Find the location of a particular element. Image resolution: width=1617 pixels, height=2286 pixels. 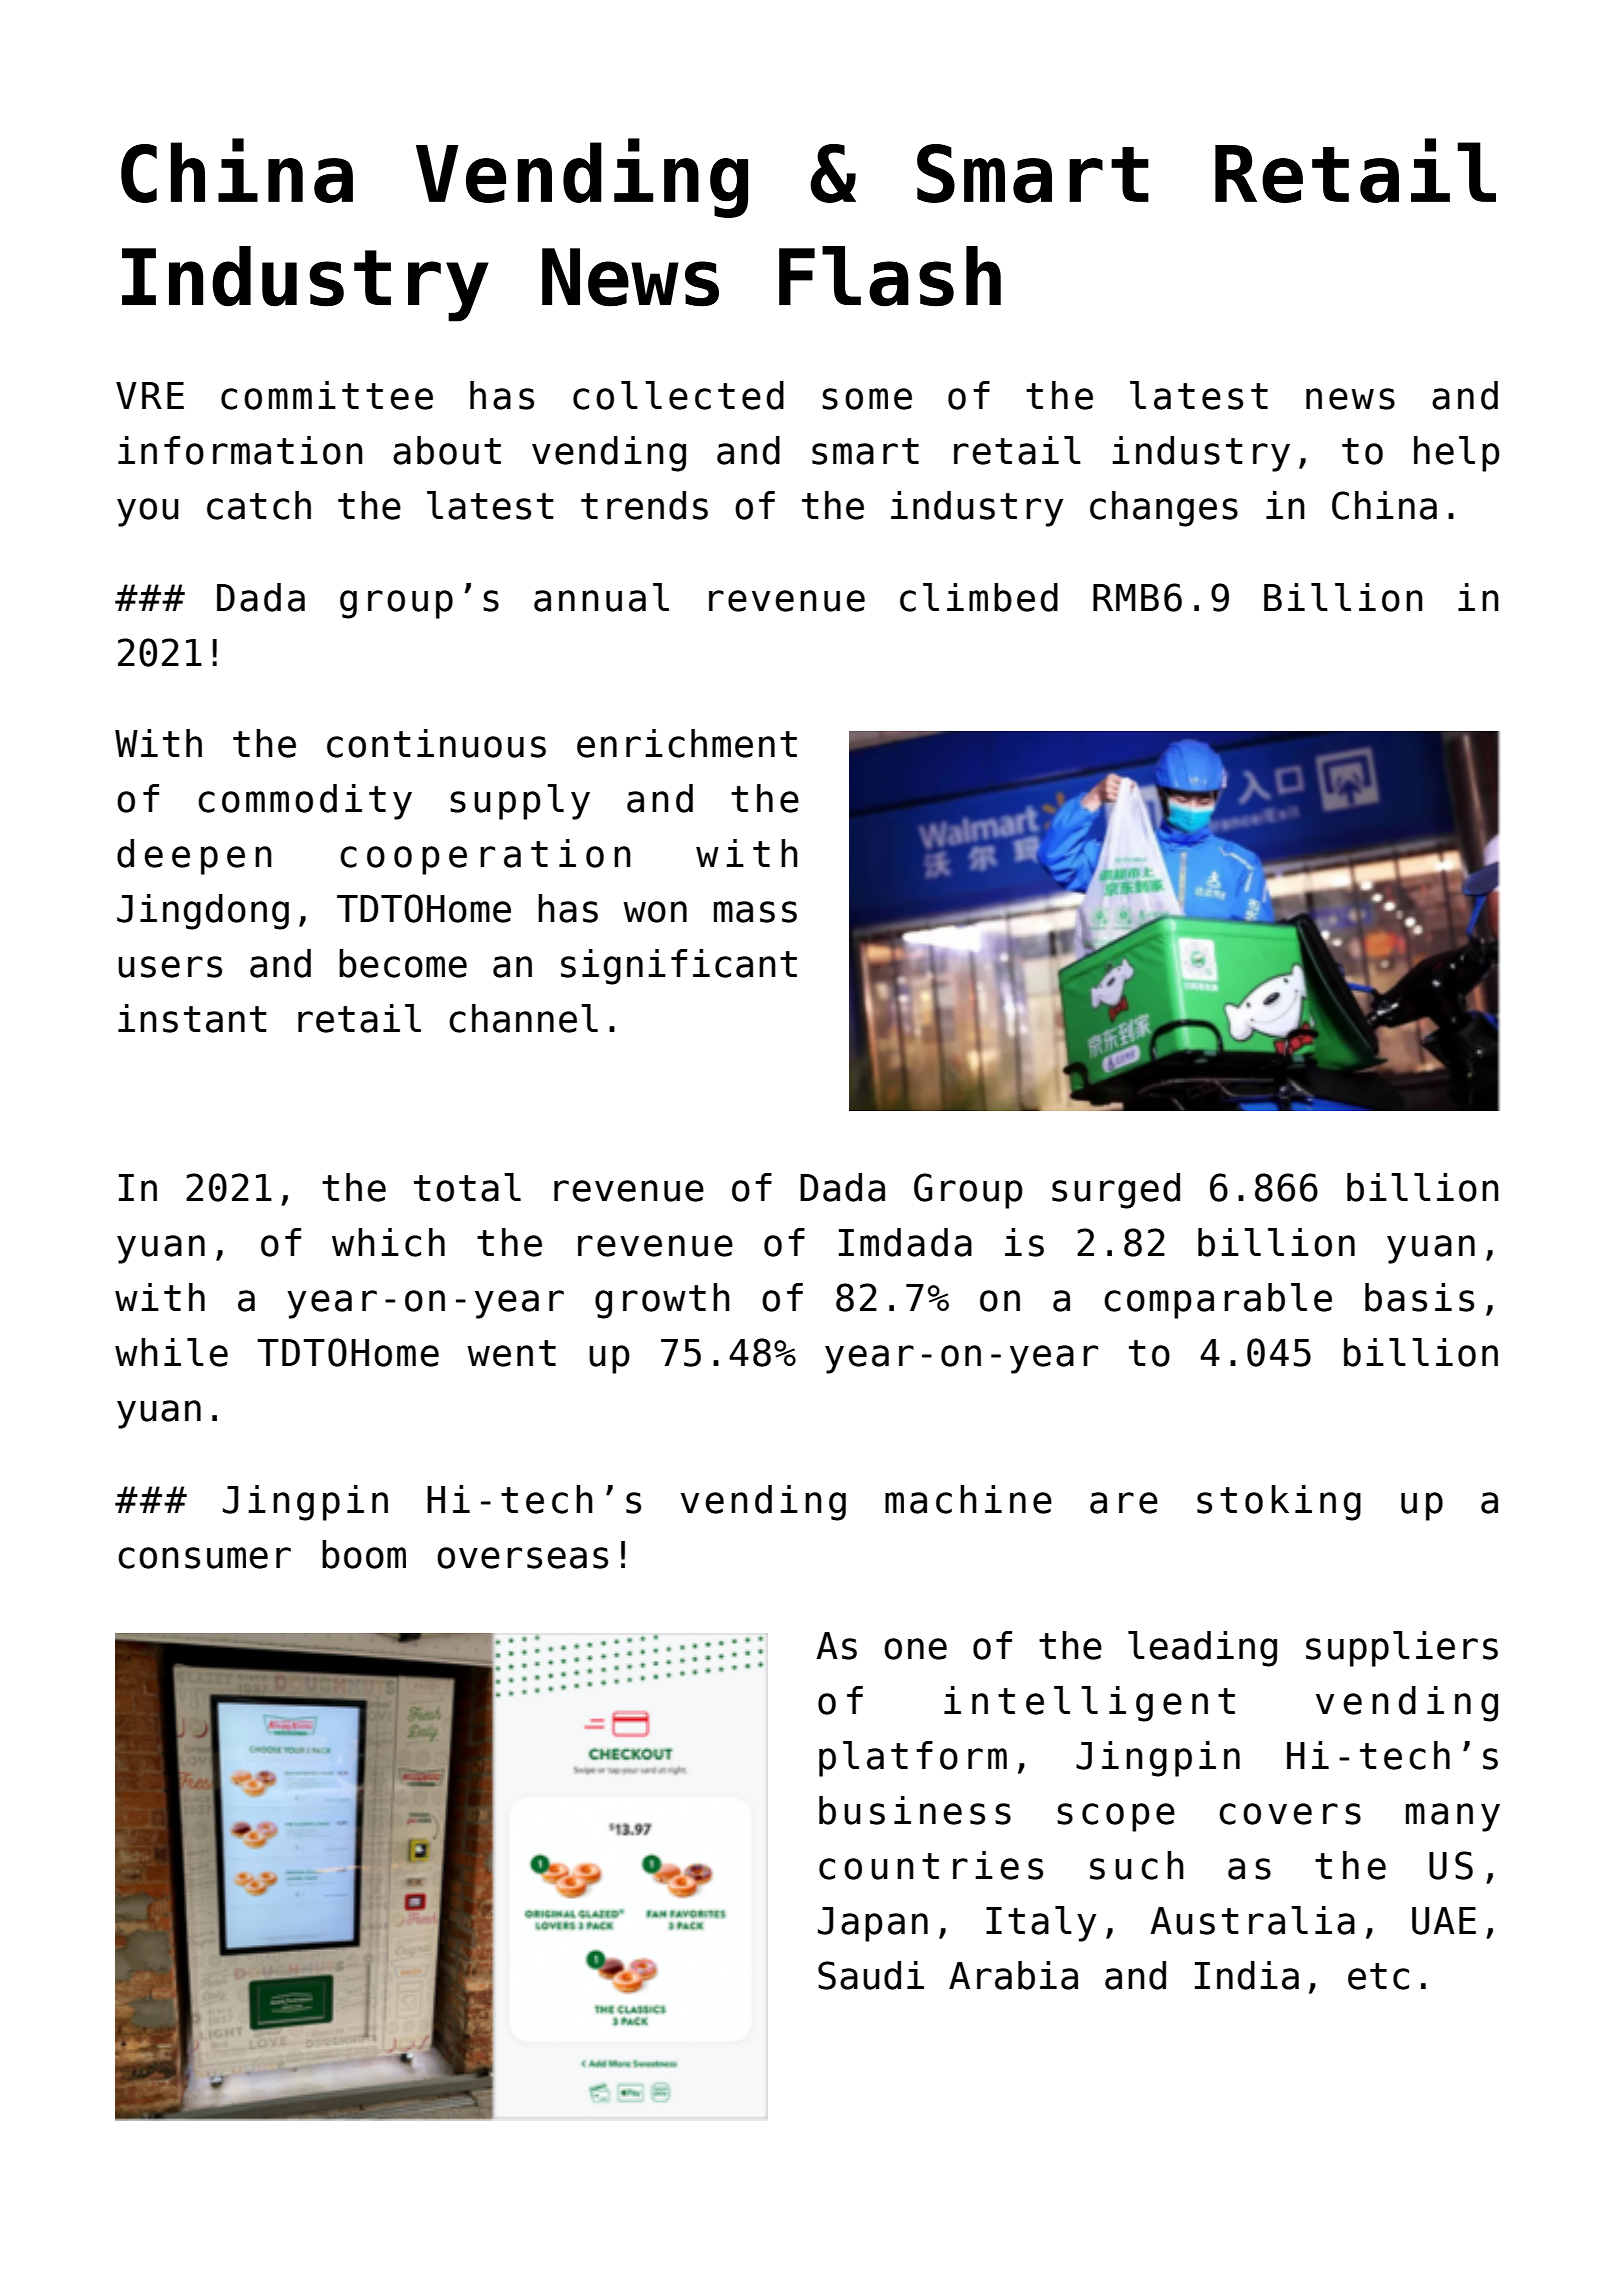

committee is located at coordinates (327, 395).
